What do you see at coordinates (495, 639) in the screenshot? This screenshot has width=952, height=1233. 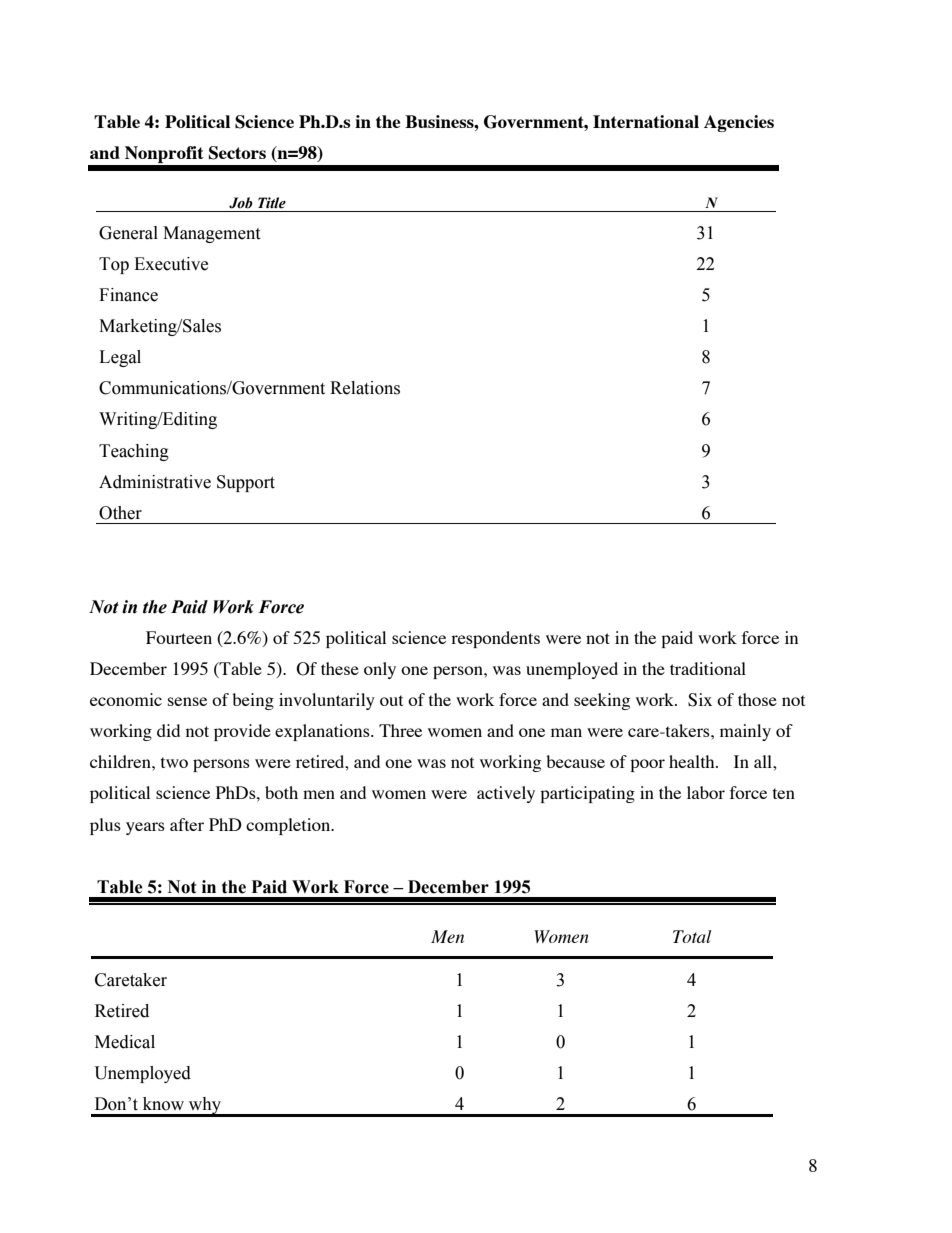 I see `respondents` at bounding box center [495, 639].
